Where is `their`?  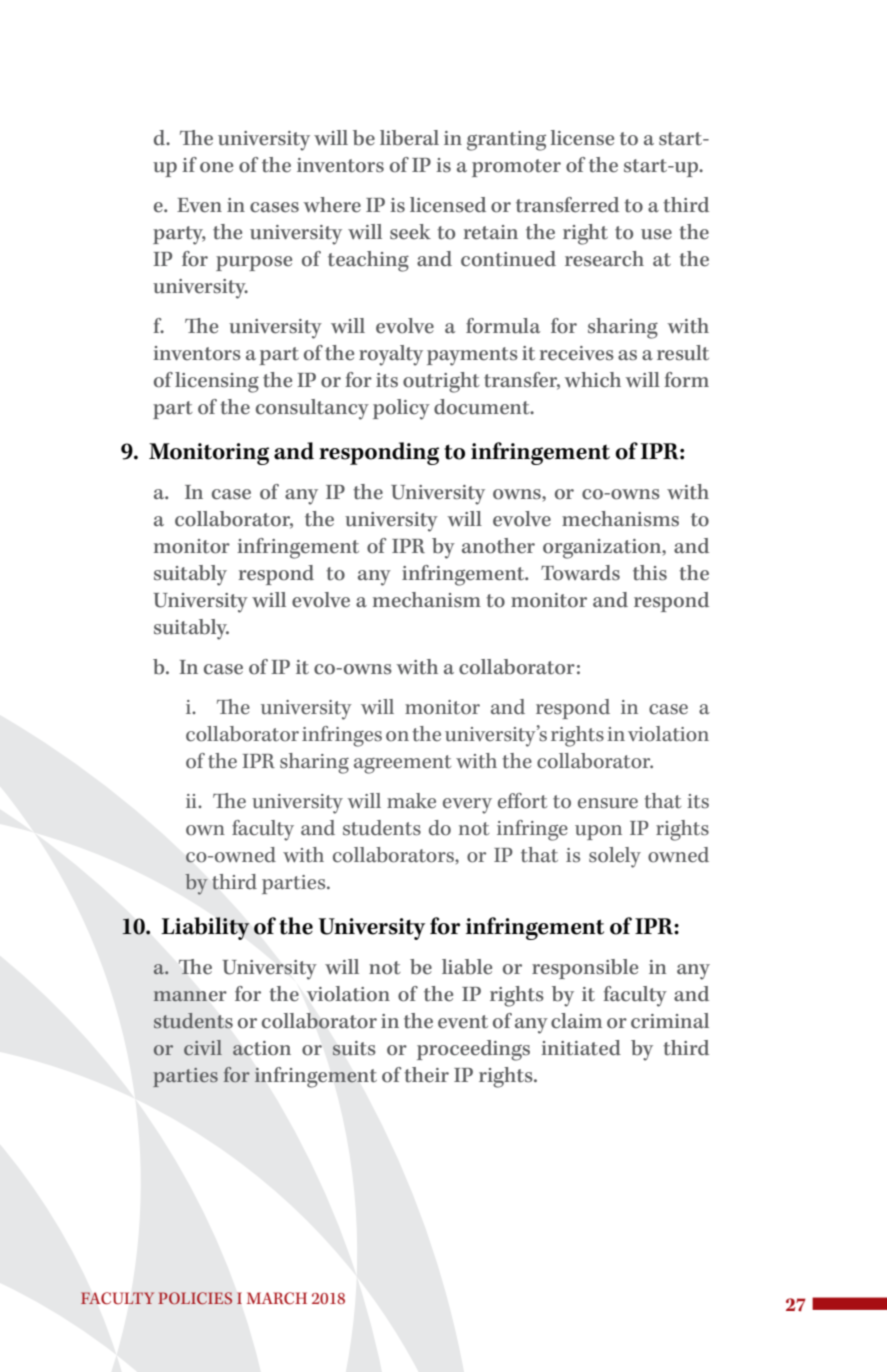 their is located at coordinates (426, 1075).
